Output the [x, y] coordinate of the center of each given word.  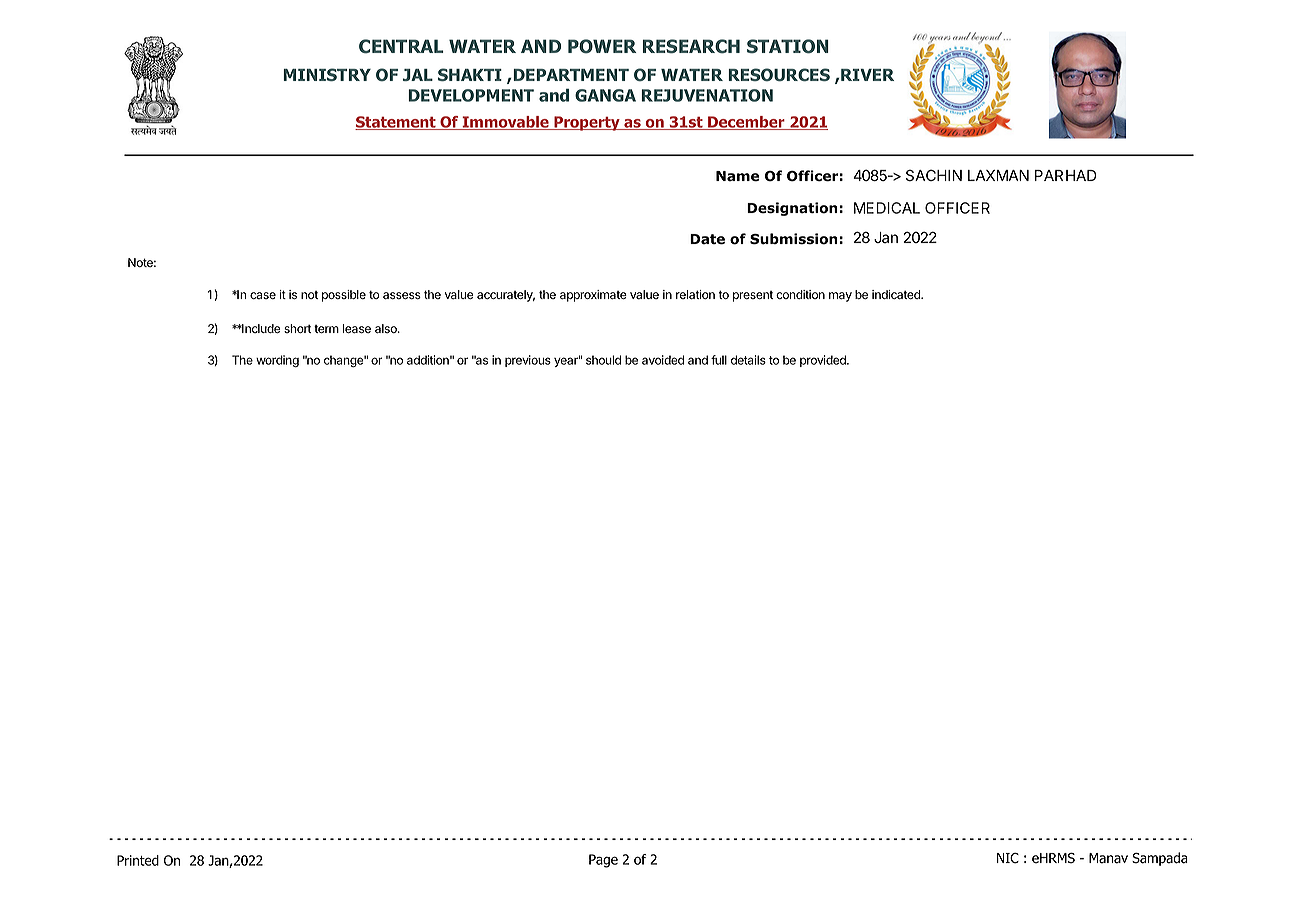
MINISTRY [327, 74]
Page [603, 861]
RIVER [866, 75]
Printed [138, 860]
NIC [1008, 858]
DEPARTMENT [570, 75]
